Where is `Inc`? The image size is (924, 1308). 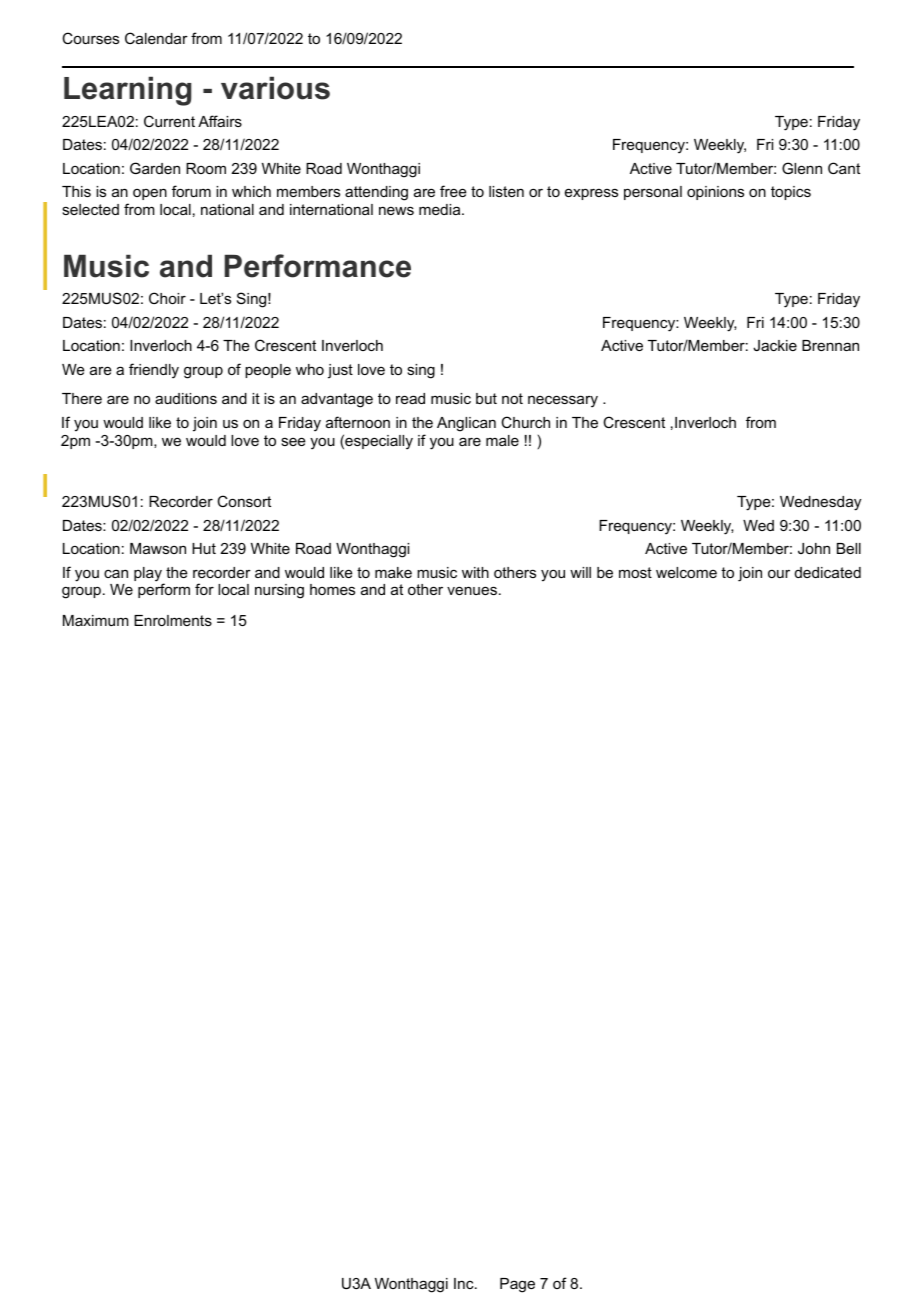
Inc is located at coordinates (465, 1283).
